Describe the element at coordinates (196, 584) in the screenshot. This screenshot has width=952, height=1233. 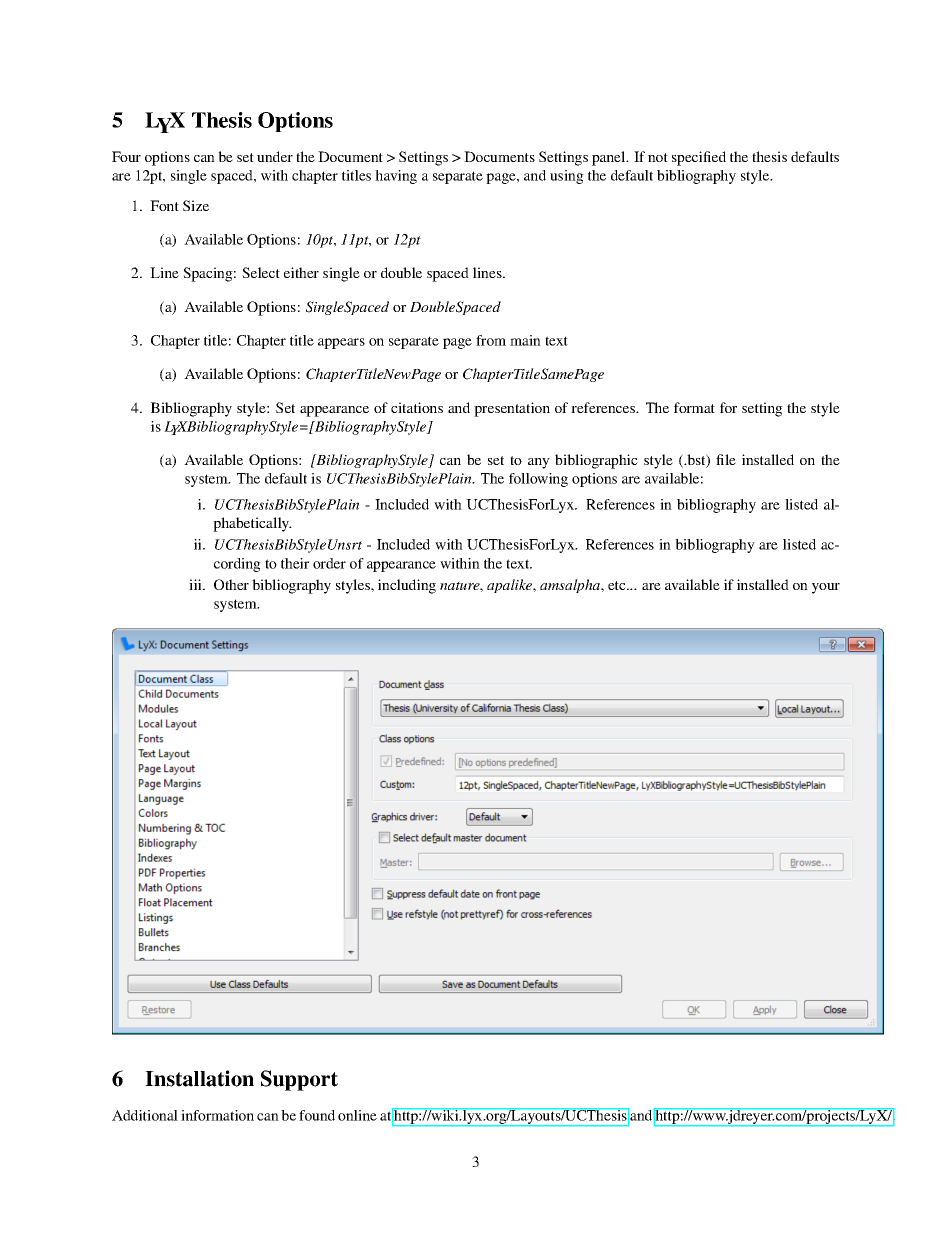
I see `iii` at that location.
